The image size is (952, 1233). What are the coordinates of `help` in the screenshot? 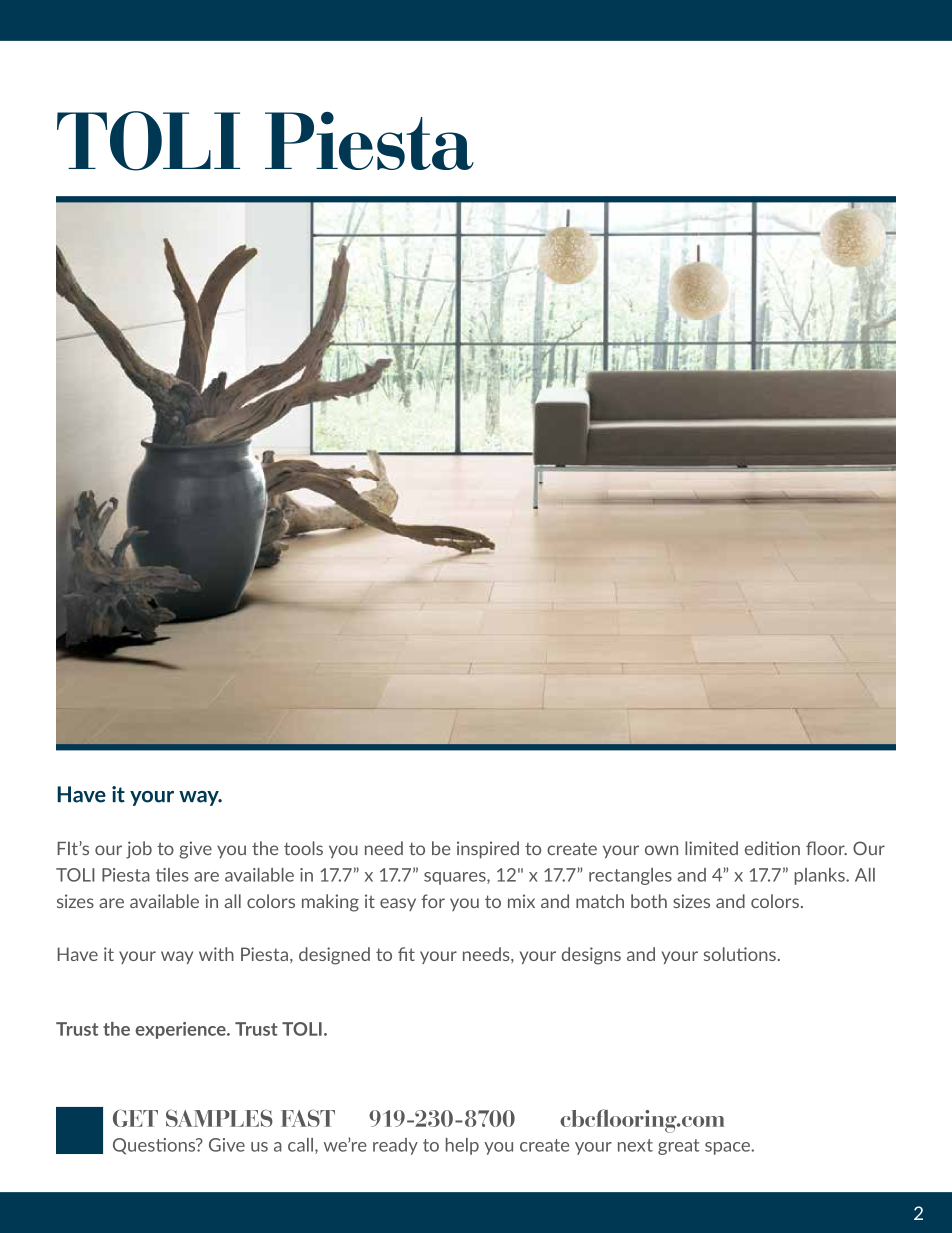 It's located at (462, 1146).
